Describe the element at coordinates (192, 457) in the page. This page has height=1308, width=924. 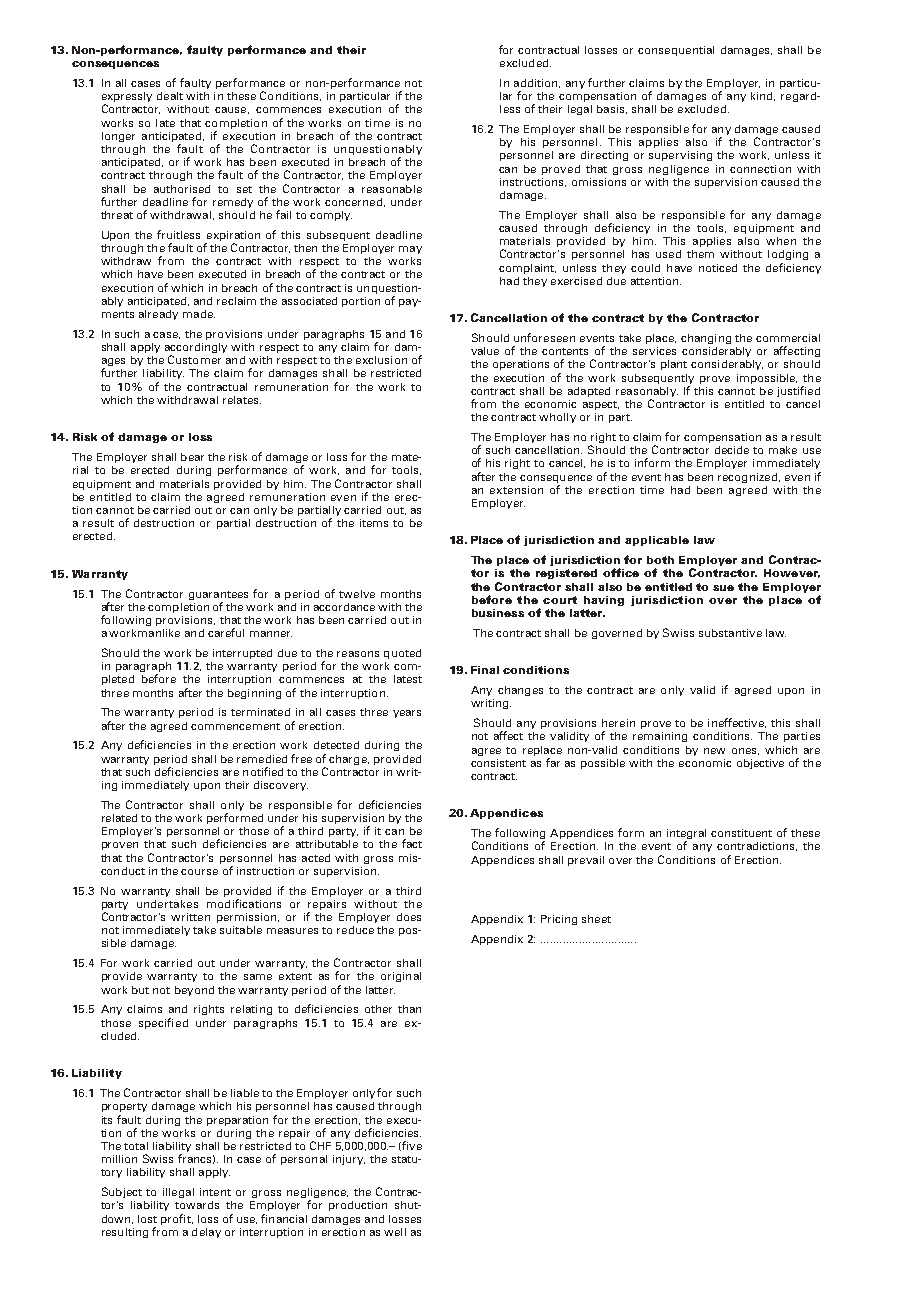
I see `bear` at that location.
